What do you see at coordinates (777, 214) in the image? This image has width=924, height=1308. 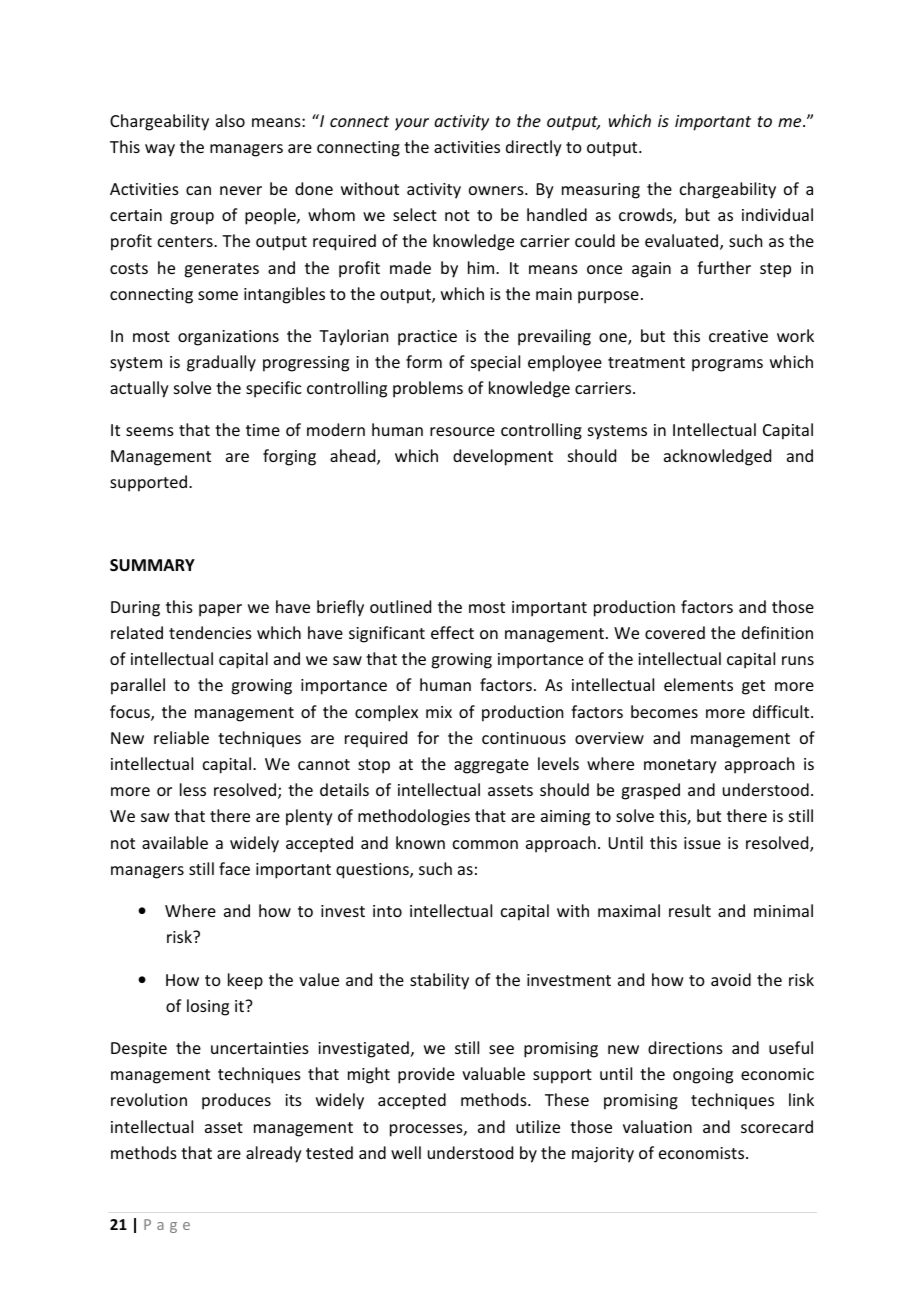 I see `individual` at bounding box center [777, 214].
